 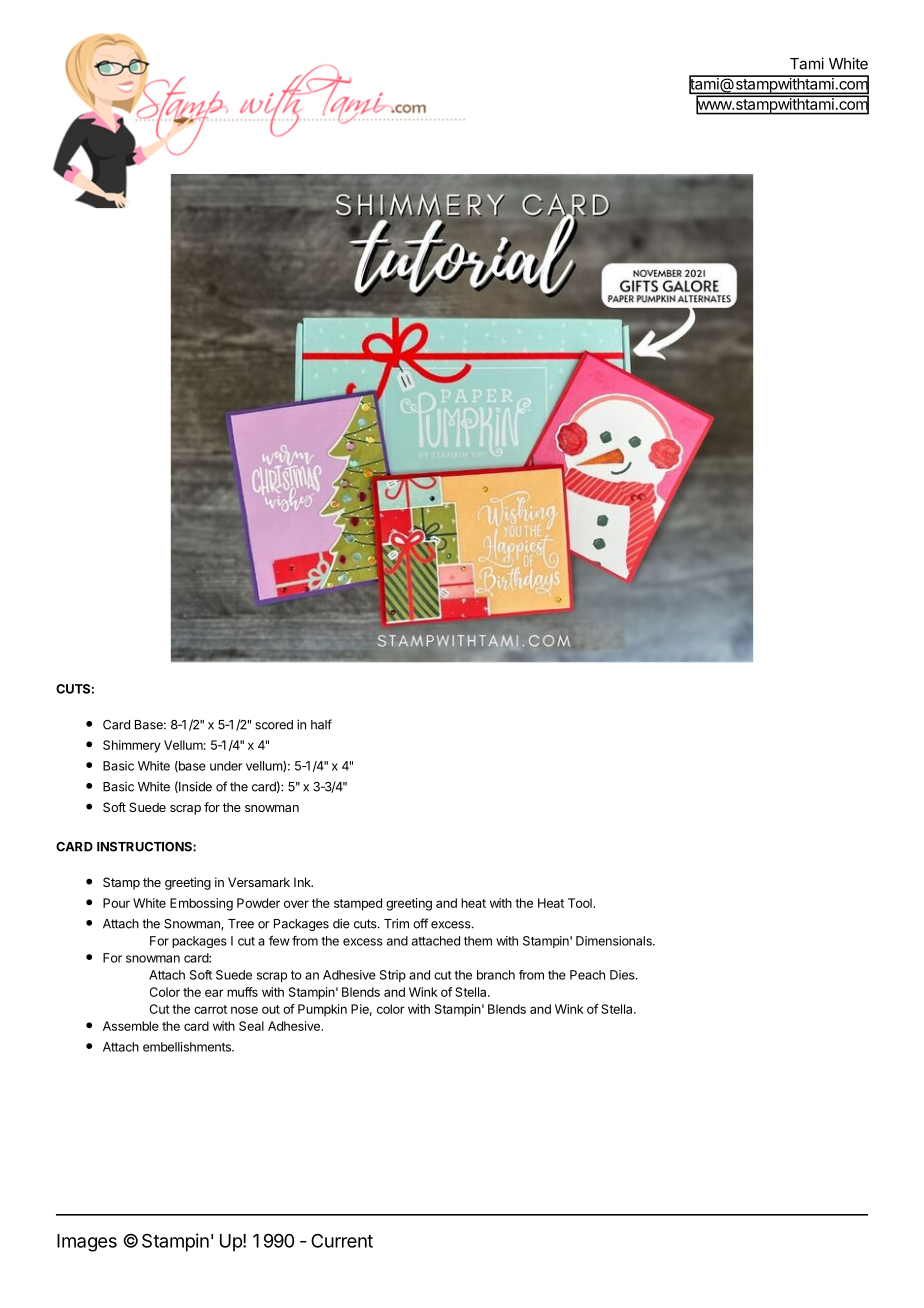 I want to click on half, so click(x=321, y=724).
